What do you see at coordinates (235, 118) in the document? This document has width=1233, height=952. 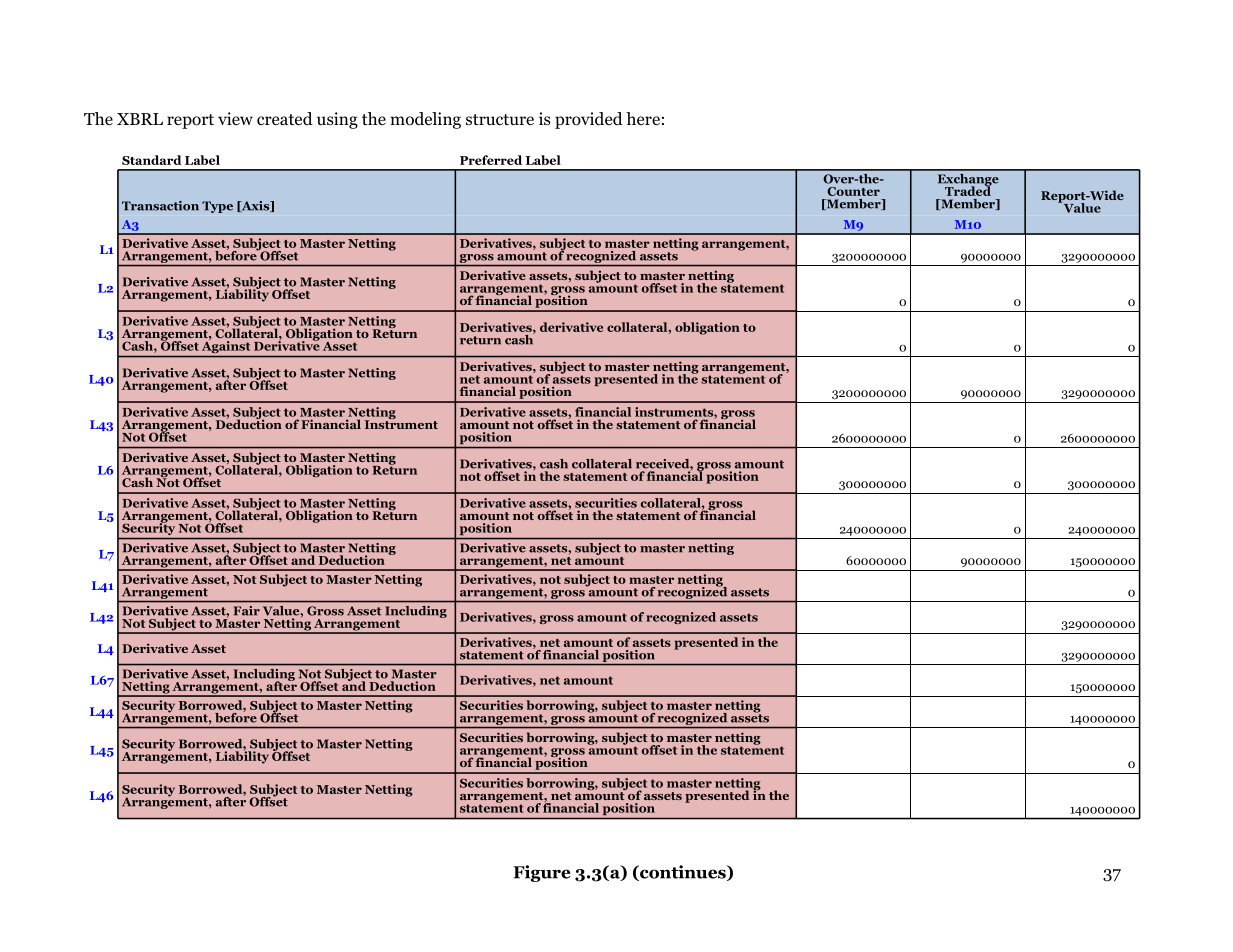 I see `view` at bounding box center [235, 118].
